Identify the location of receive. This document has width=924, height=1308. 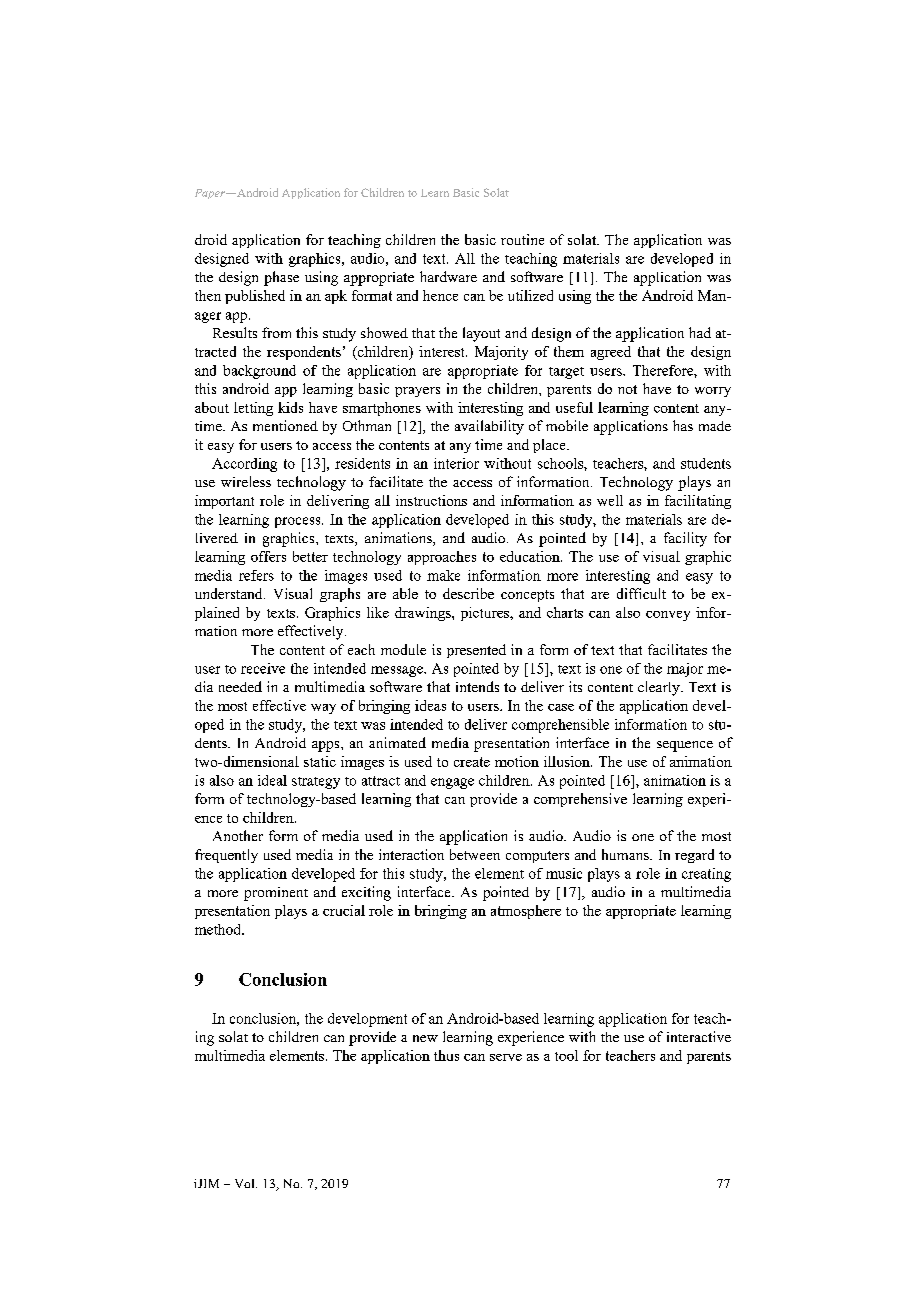
(263, 668).
